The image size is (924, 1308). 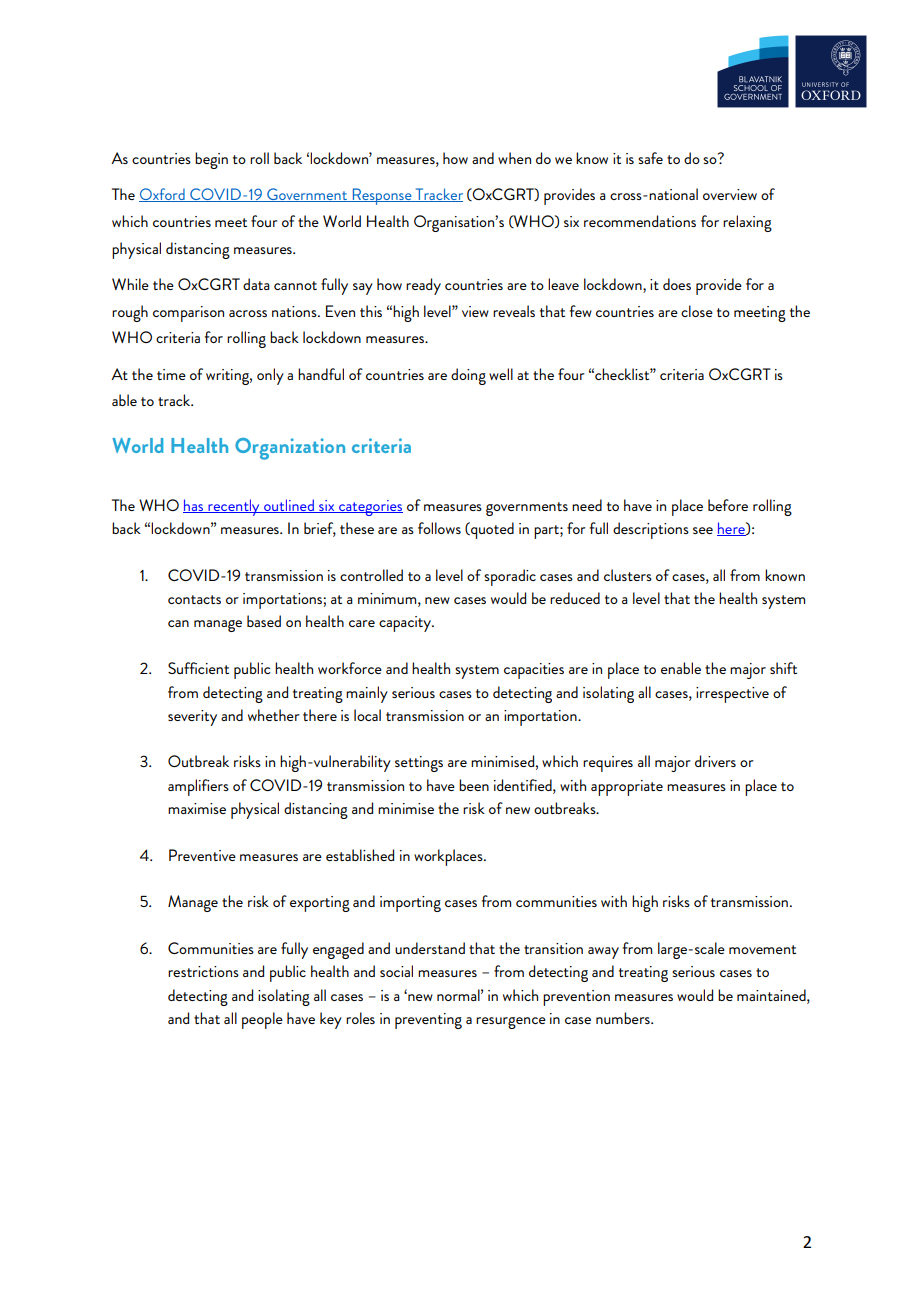 I want to click on safe, so click(x=650, y=158).
